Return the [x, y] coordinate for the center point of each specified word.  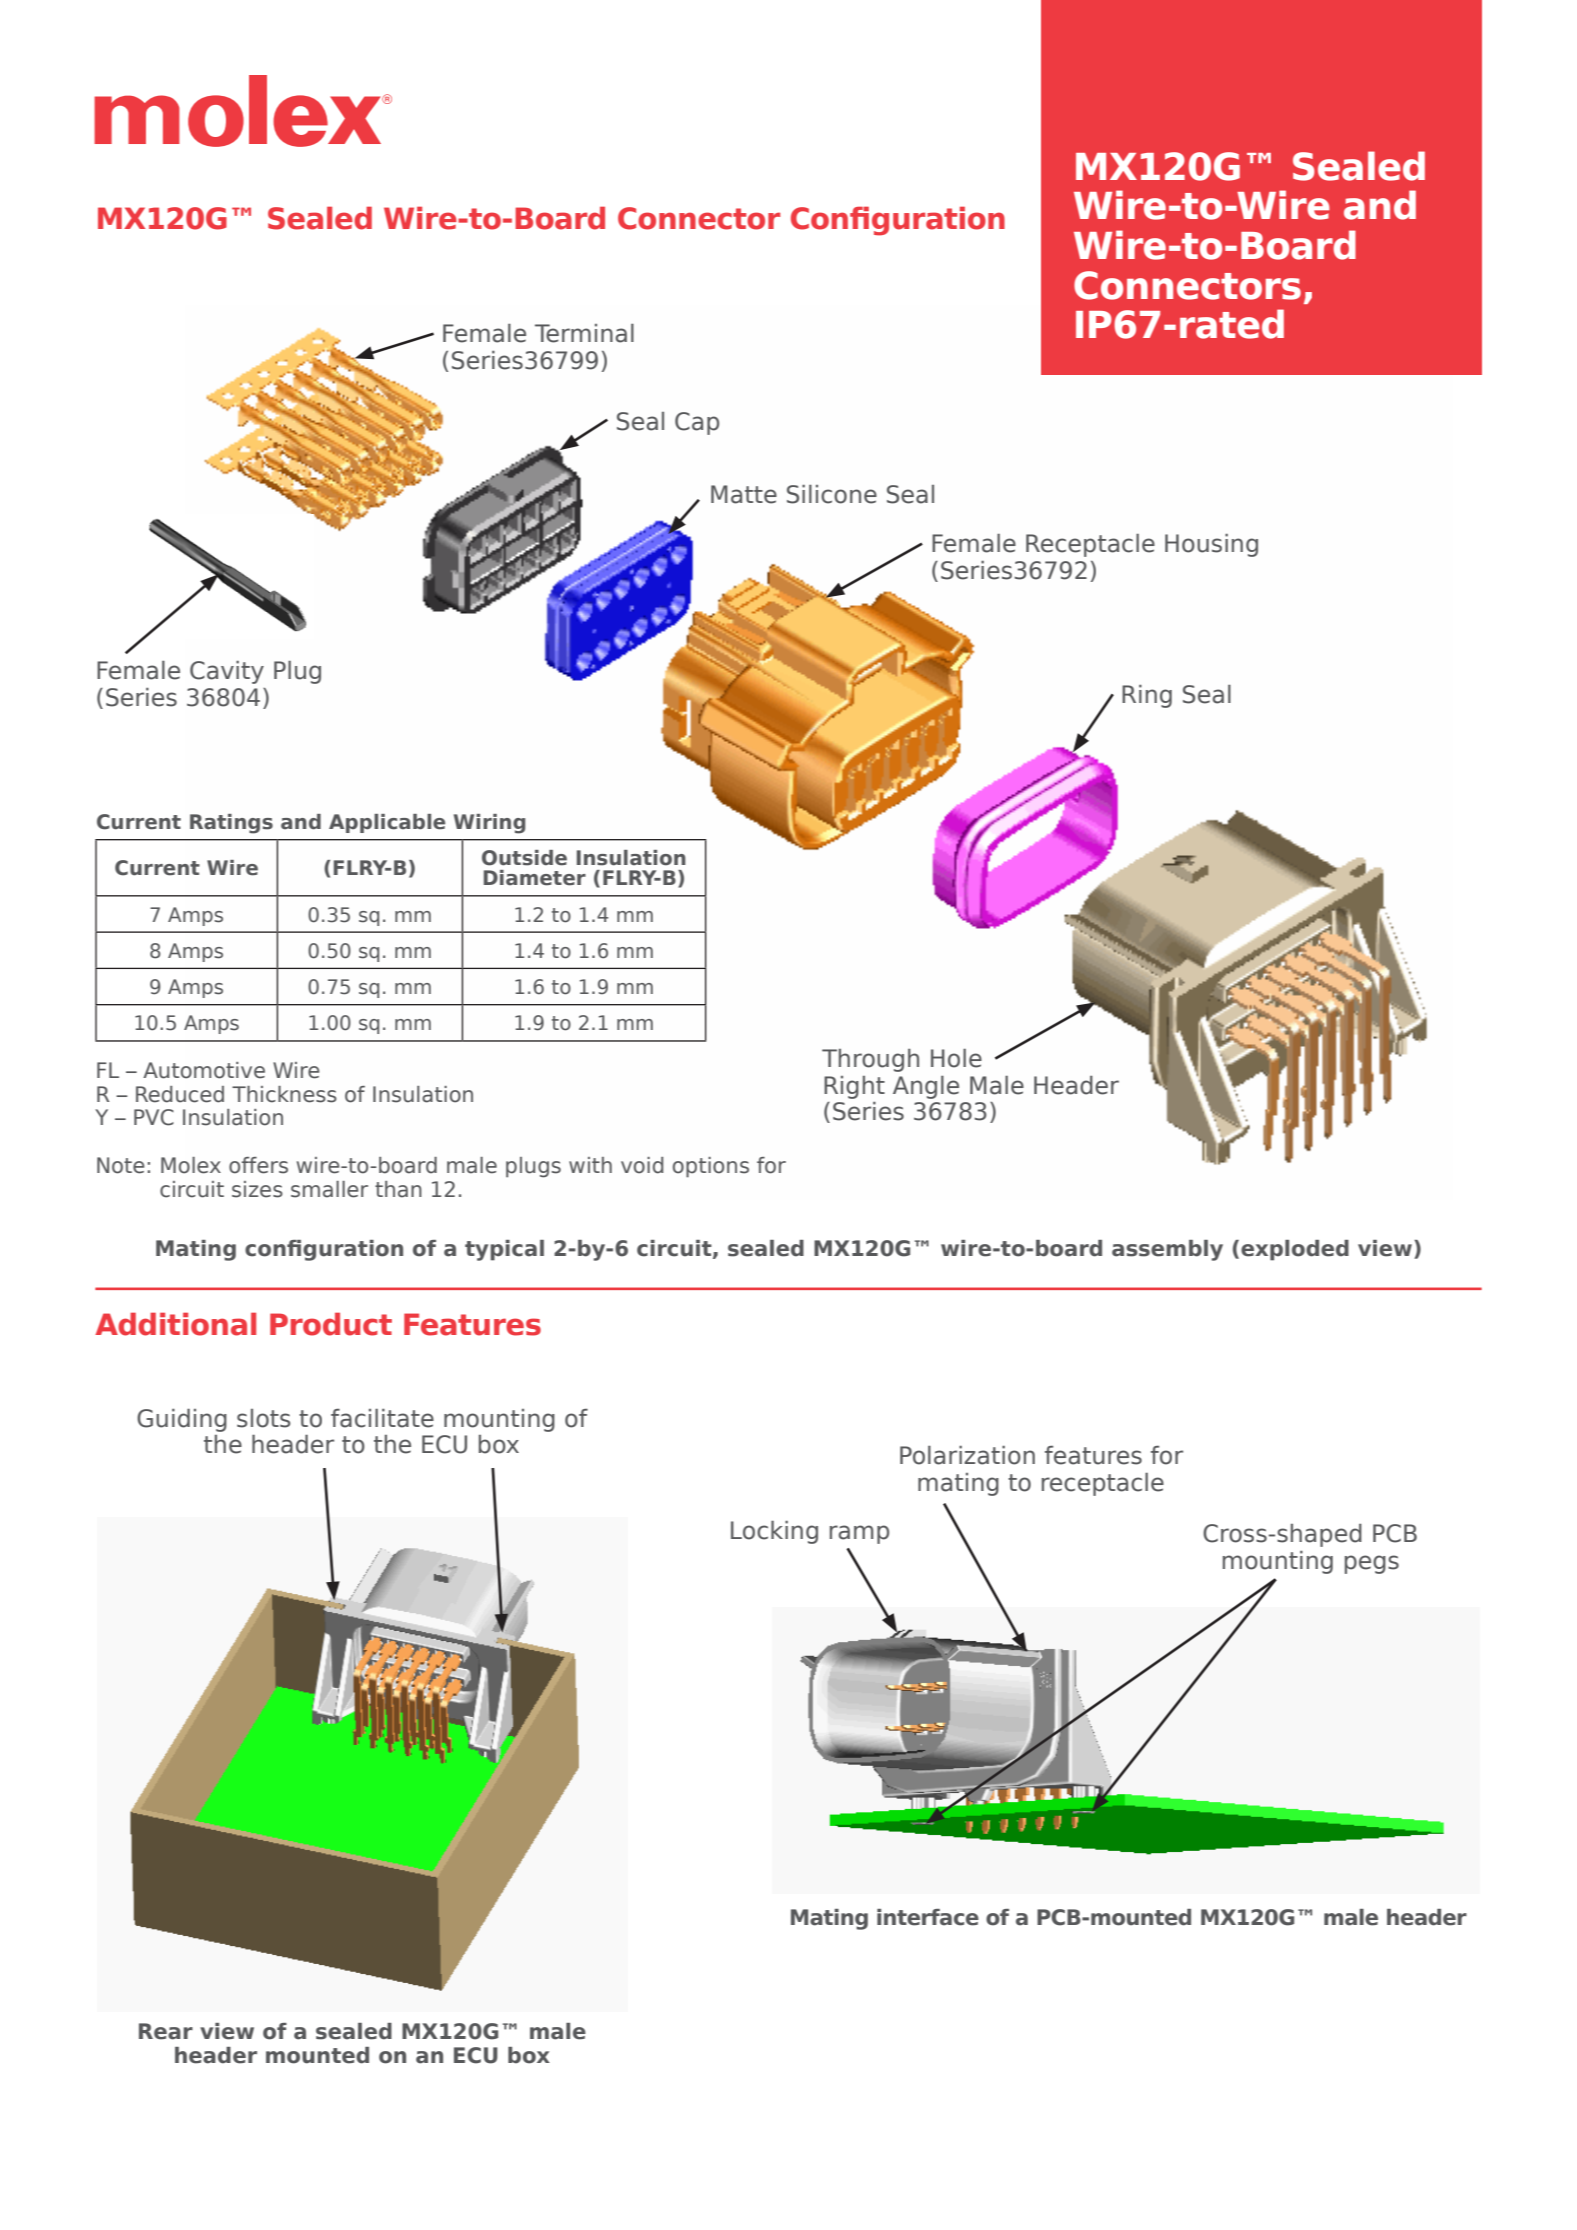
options [711, 1167]
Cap [697, 423]
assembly [1167, 1250]
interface [928, 1917]
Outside [524, 858]
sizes [257, 1189]
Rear [166, 2031]
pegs [1372, 1564]
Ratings [231, 824]
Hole [956, 1058]
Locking [774, 1532]
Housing [1211, 545]
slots [264, 1418]
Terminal [584, 333]
